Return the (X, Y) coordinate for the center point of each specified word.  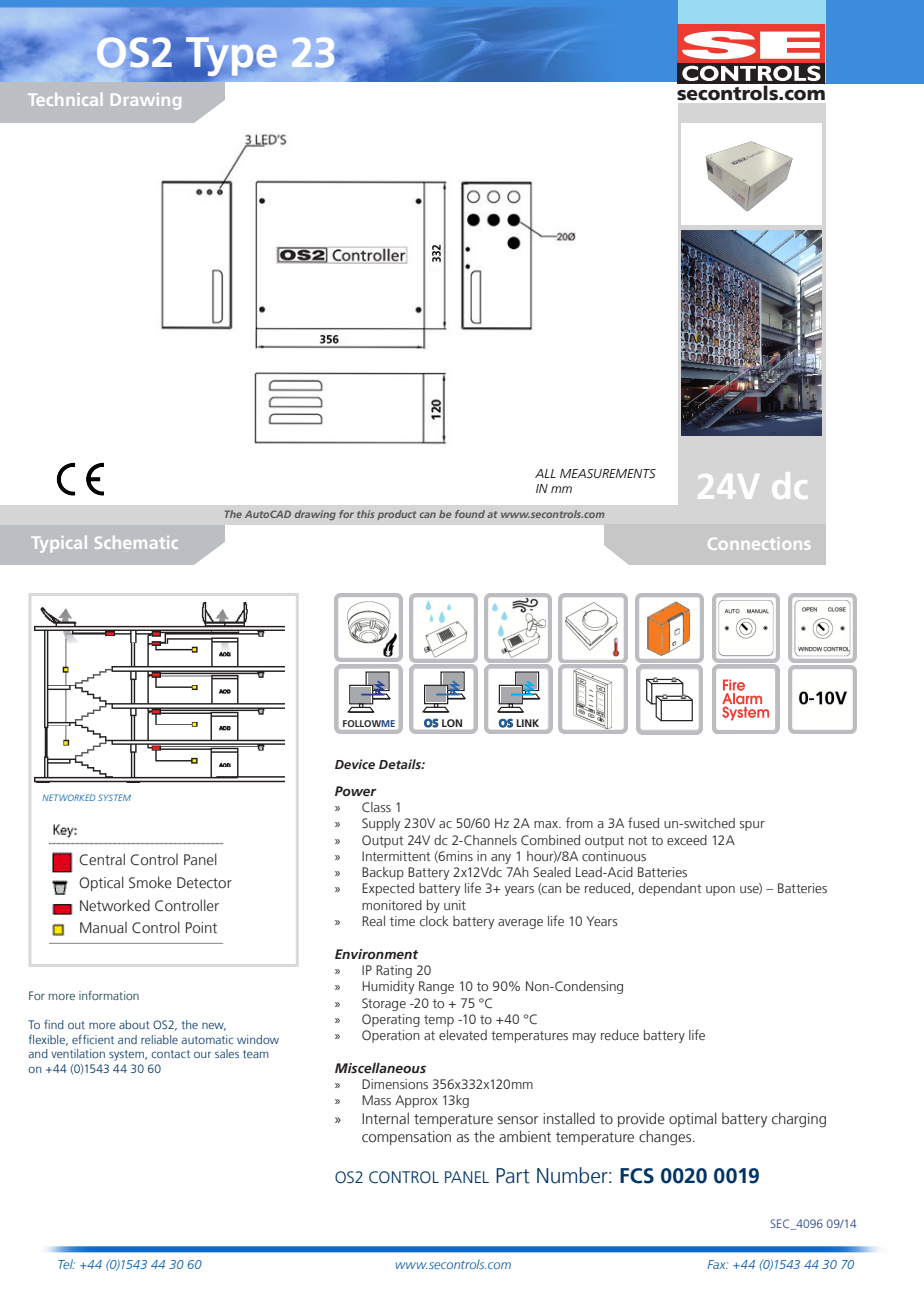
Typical (59, 544)
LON (452, 723)
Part (513, 1176)
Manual (103, 928)
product (396, 515)
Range (436, 987)
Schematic (136, 542)
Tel (66, 1264)
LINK (528, 723)
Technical (65, 99)
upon (720, 891)
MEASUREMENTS (608, 474)
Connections (759, 543)
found (470, 514)
